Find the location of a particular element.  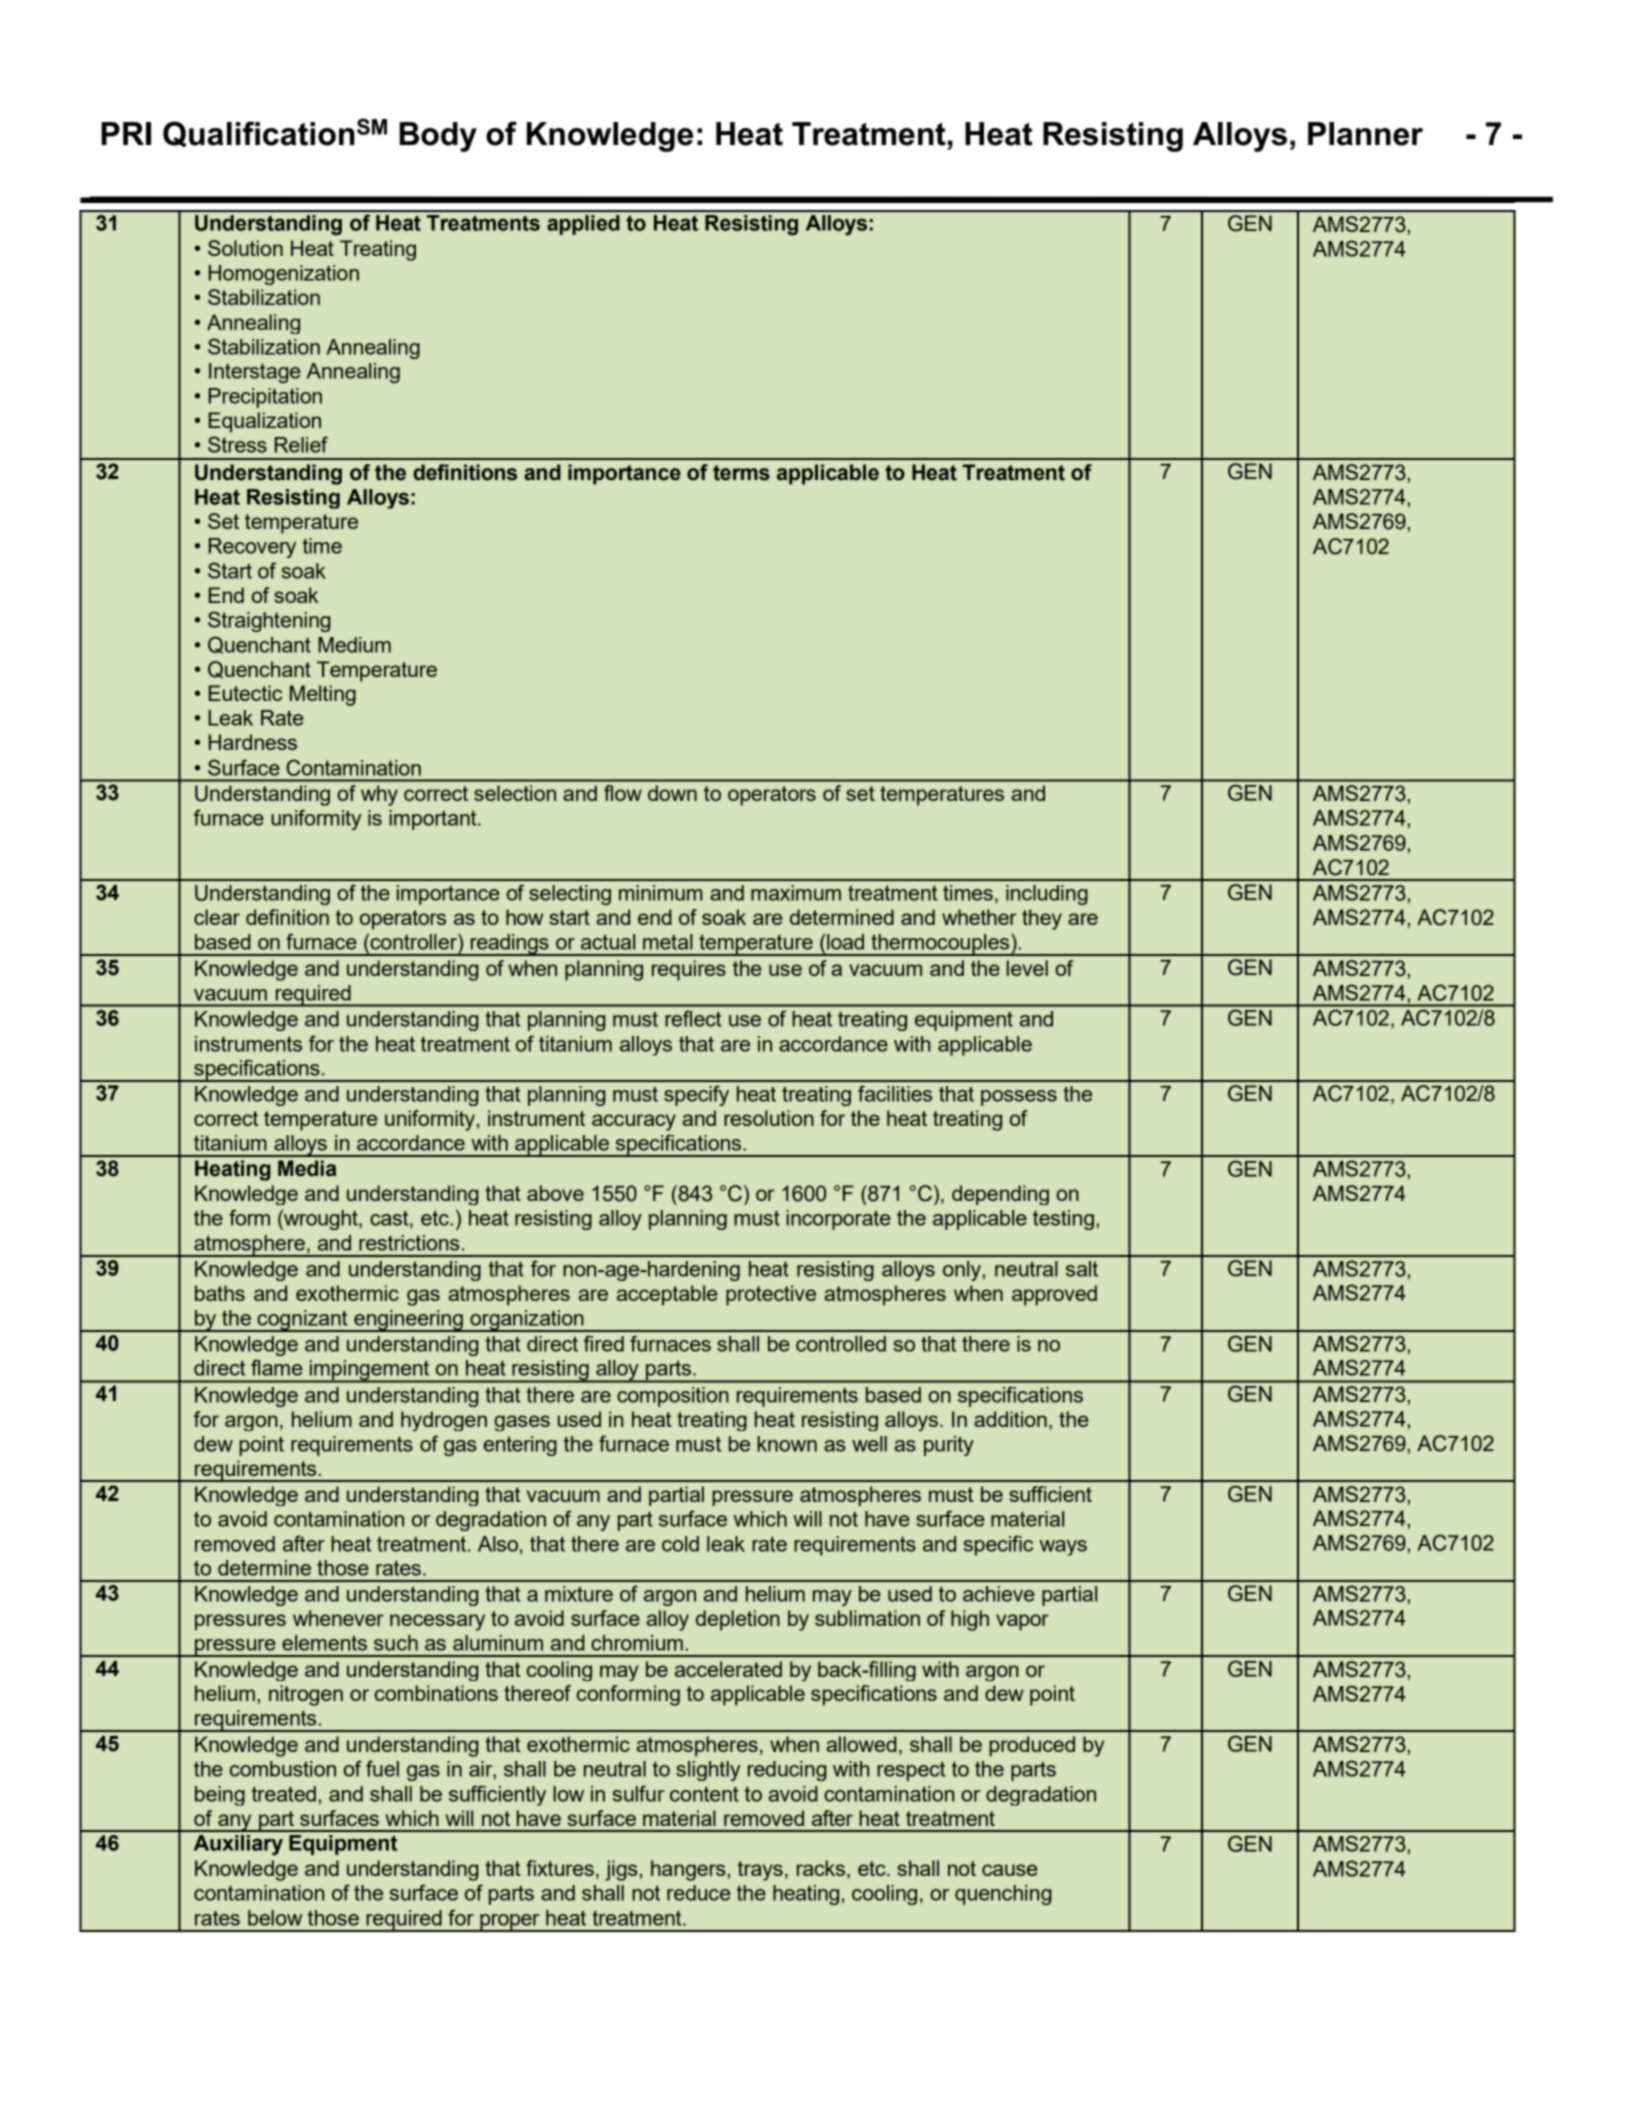

Auxiliary is located at coordinates (238, 1845).
